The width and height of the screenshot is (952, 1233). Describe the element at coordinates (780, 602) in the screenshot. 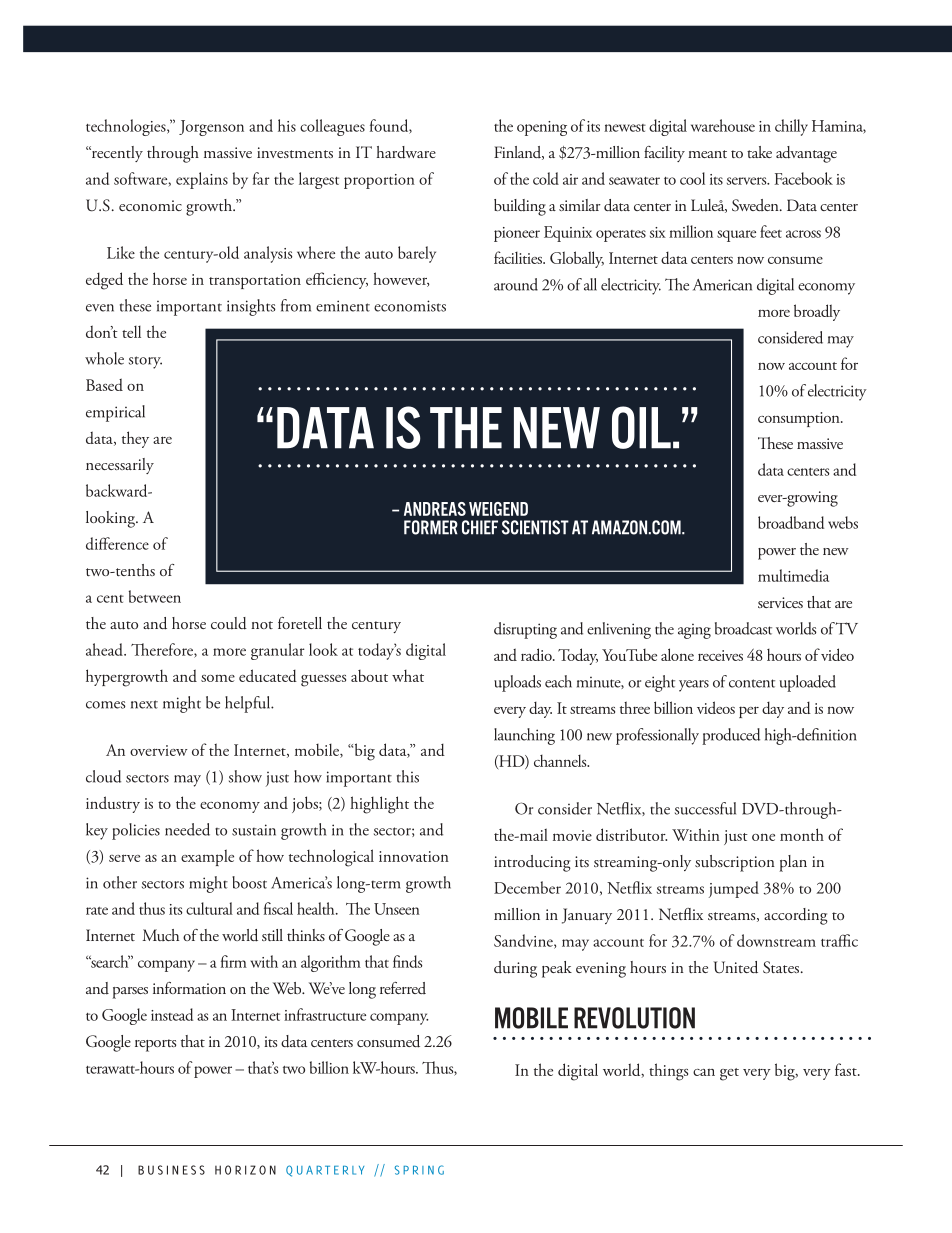

I see `services` at that location.
